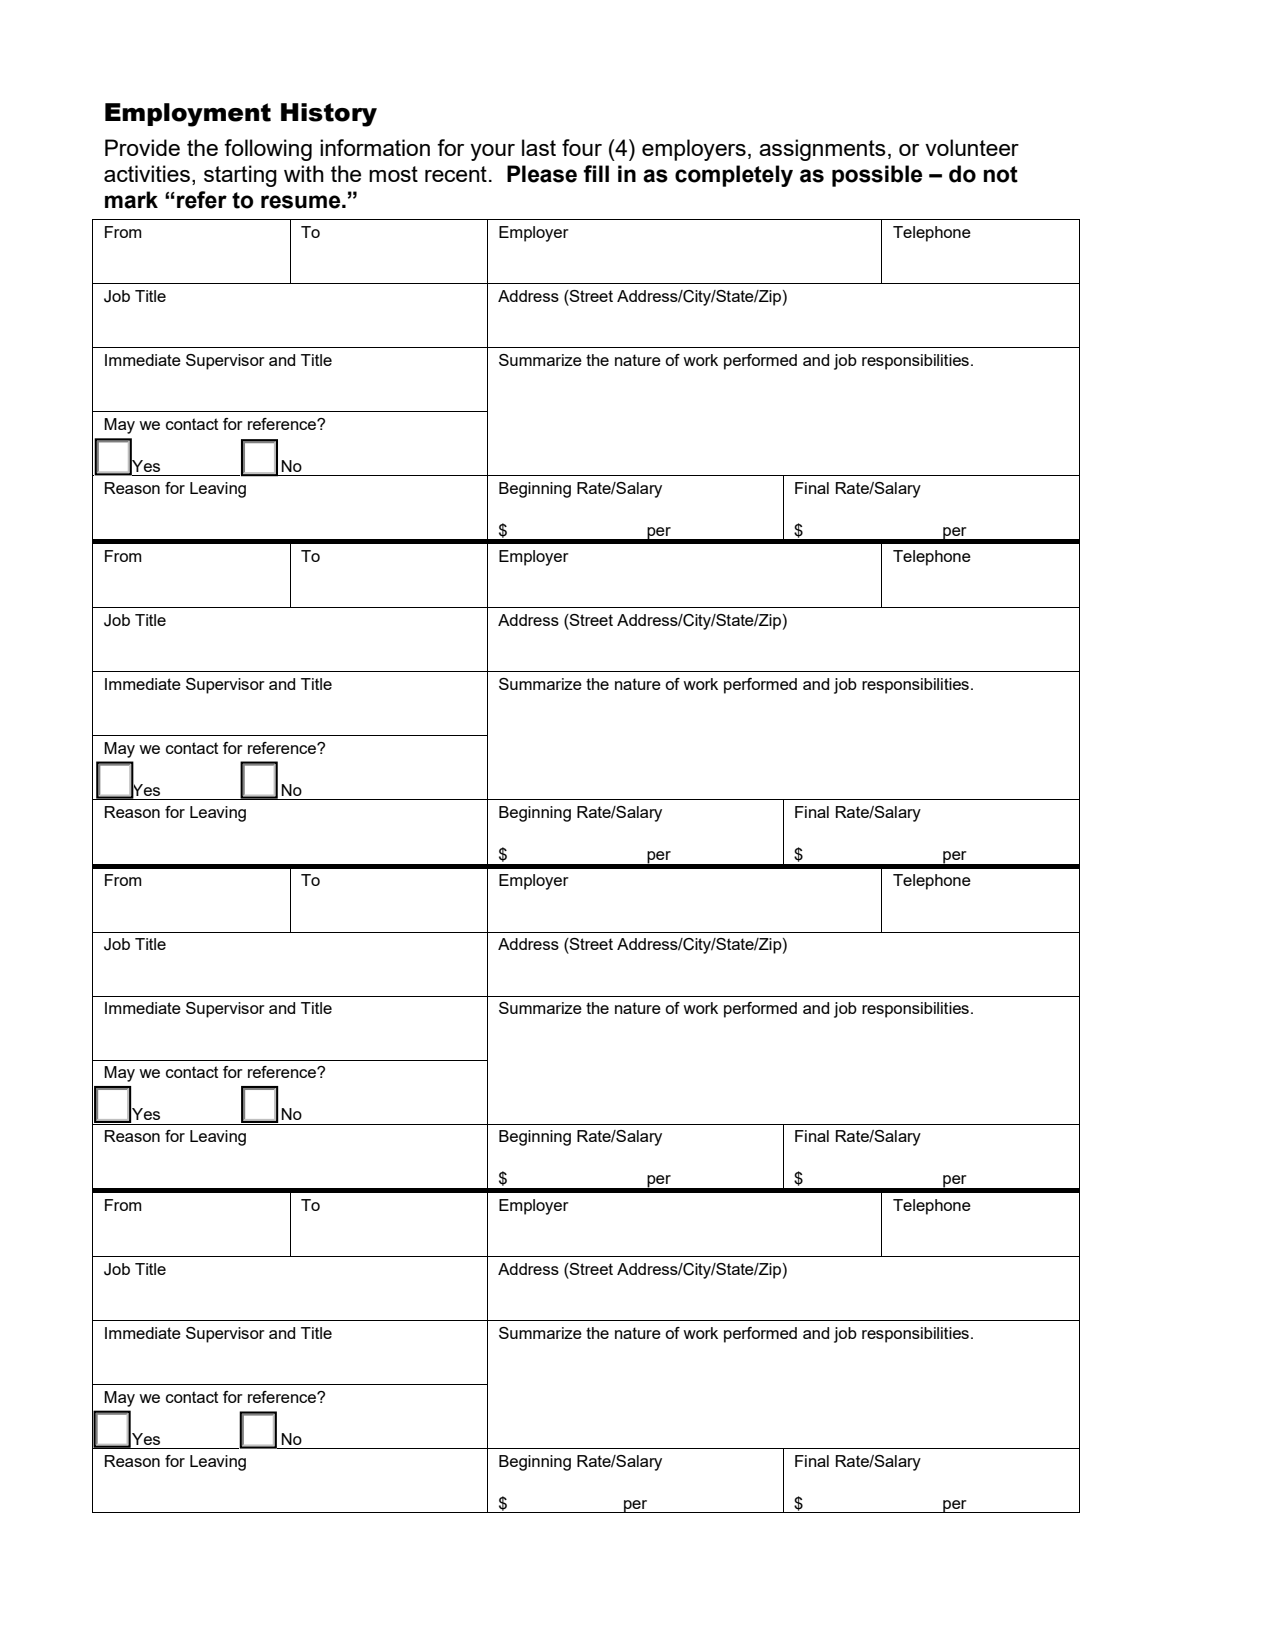 This image has width=1261, height=1631. What do you see at coordinates (822, 150) in the image?
I see `assignments` at bounding box center [822, 150].
